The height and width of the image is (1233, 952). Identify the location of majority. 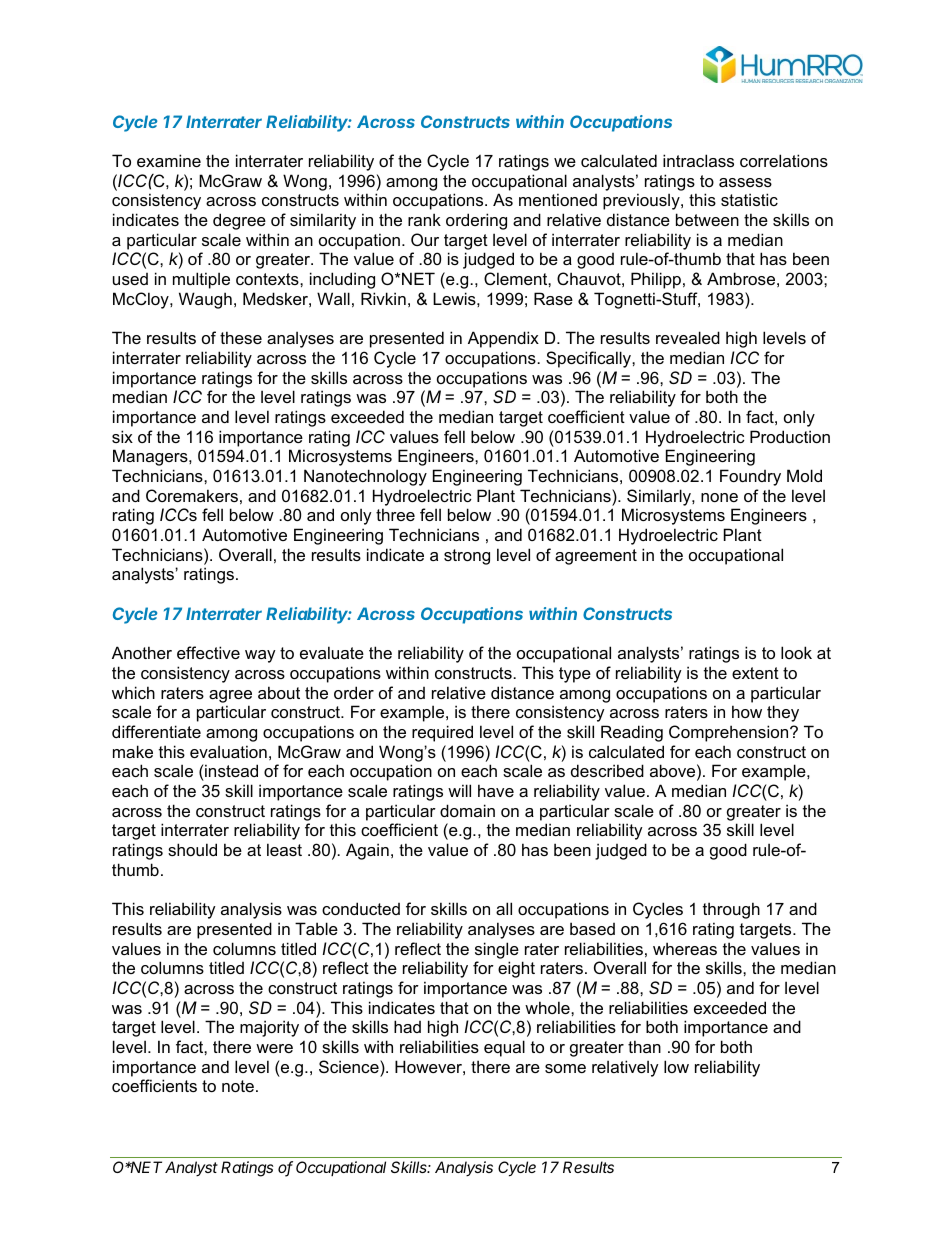
(269, 1028).
